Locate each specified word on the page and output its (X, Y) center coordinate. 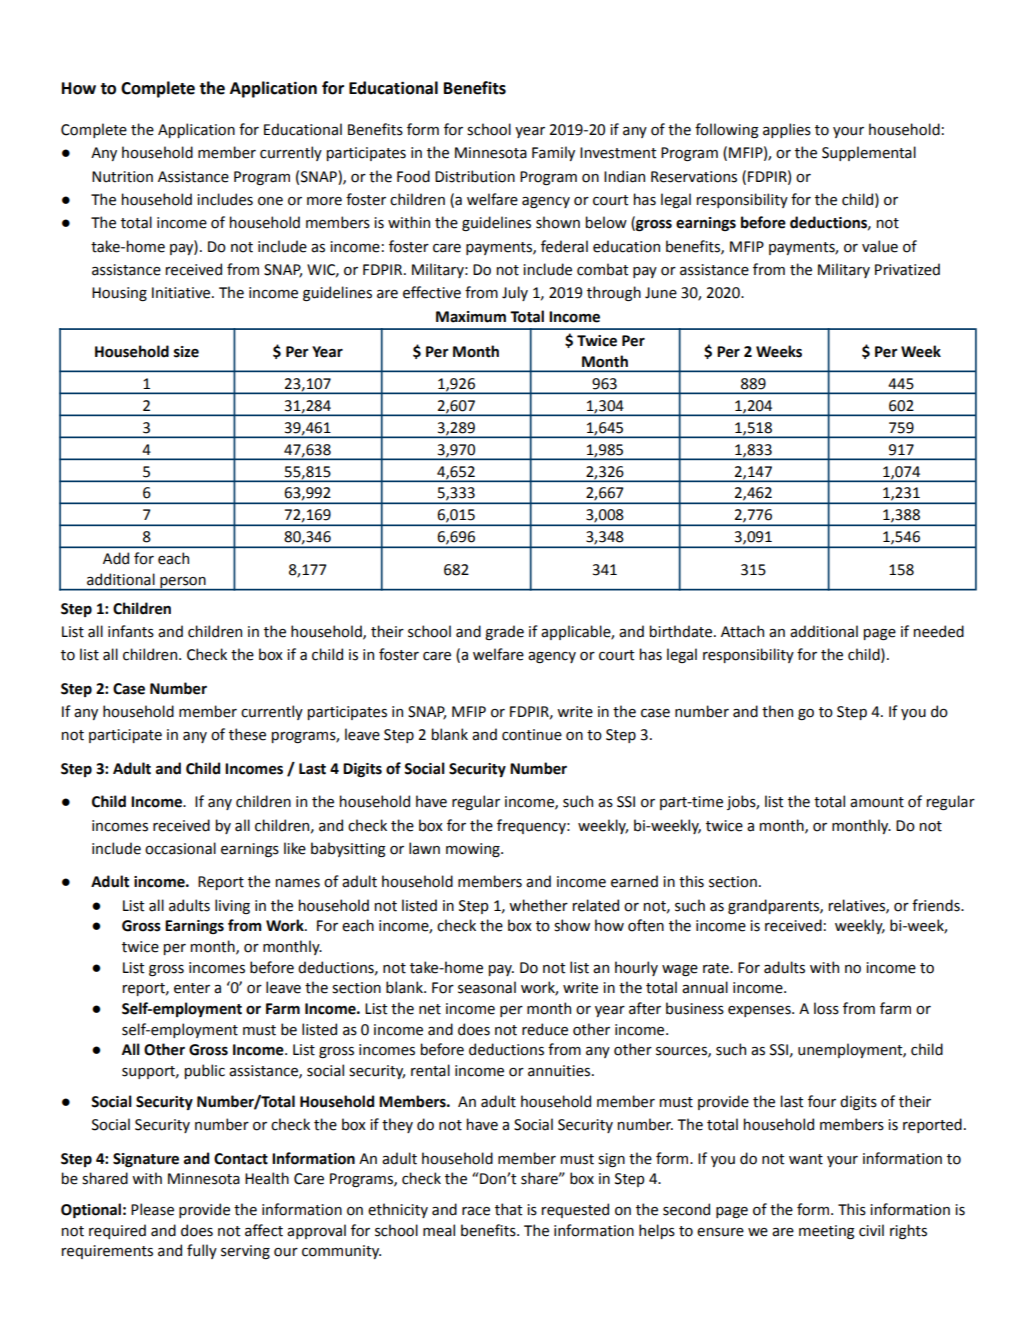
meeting (827, 1232)
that (509, 1209)
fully (202, 1251)
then (777, 711)
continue (532, 735)
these (247, 734)
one (270, 201)
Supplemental (869, 153)
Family (553, 153)
